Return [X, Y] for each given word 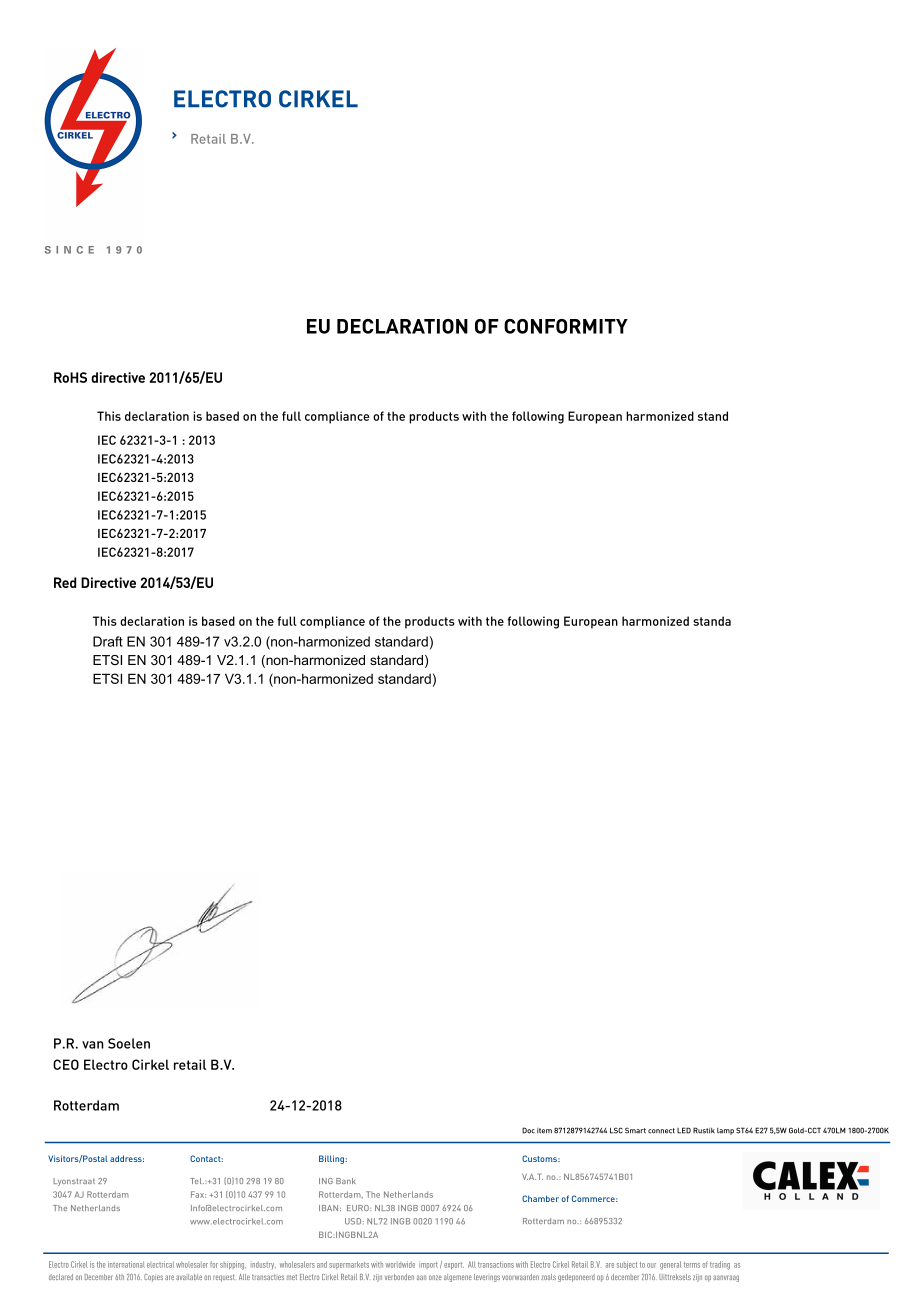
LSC [616, 1130]
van [93, 1045]
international [126, 1264]
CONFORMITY [566, 326]
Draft [108, 641]
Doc [528, 1130]
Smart [635, 1130]
